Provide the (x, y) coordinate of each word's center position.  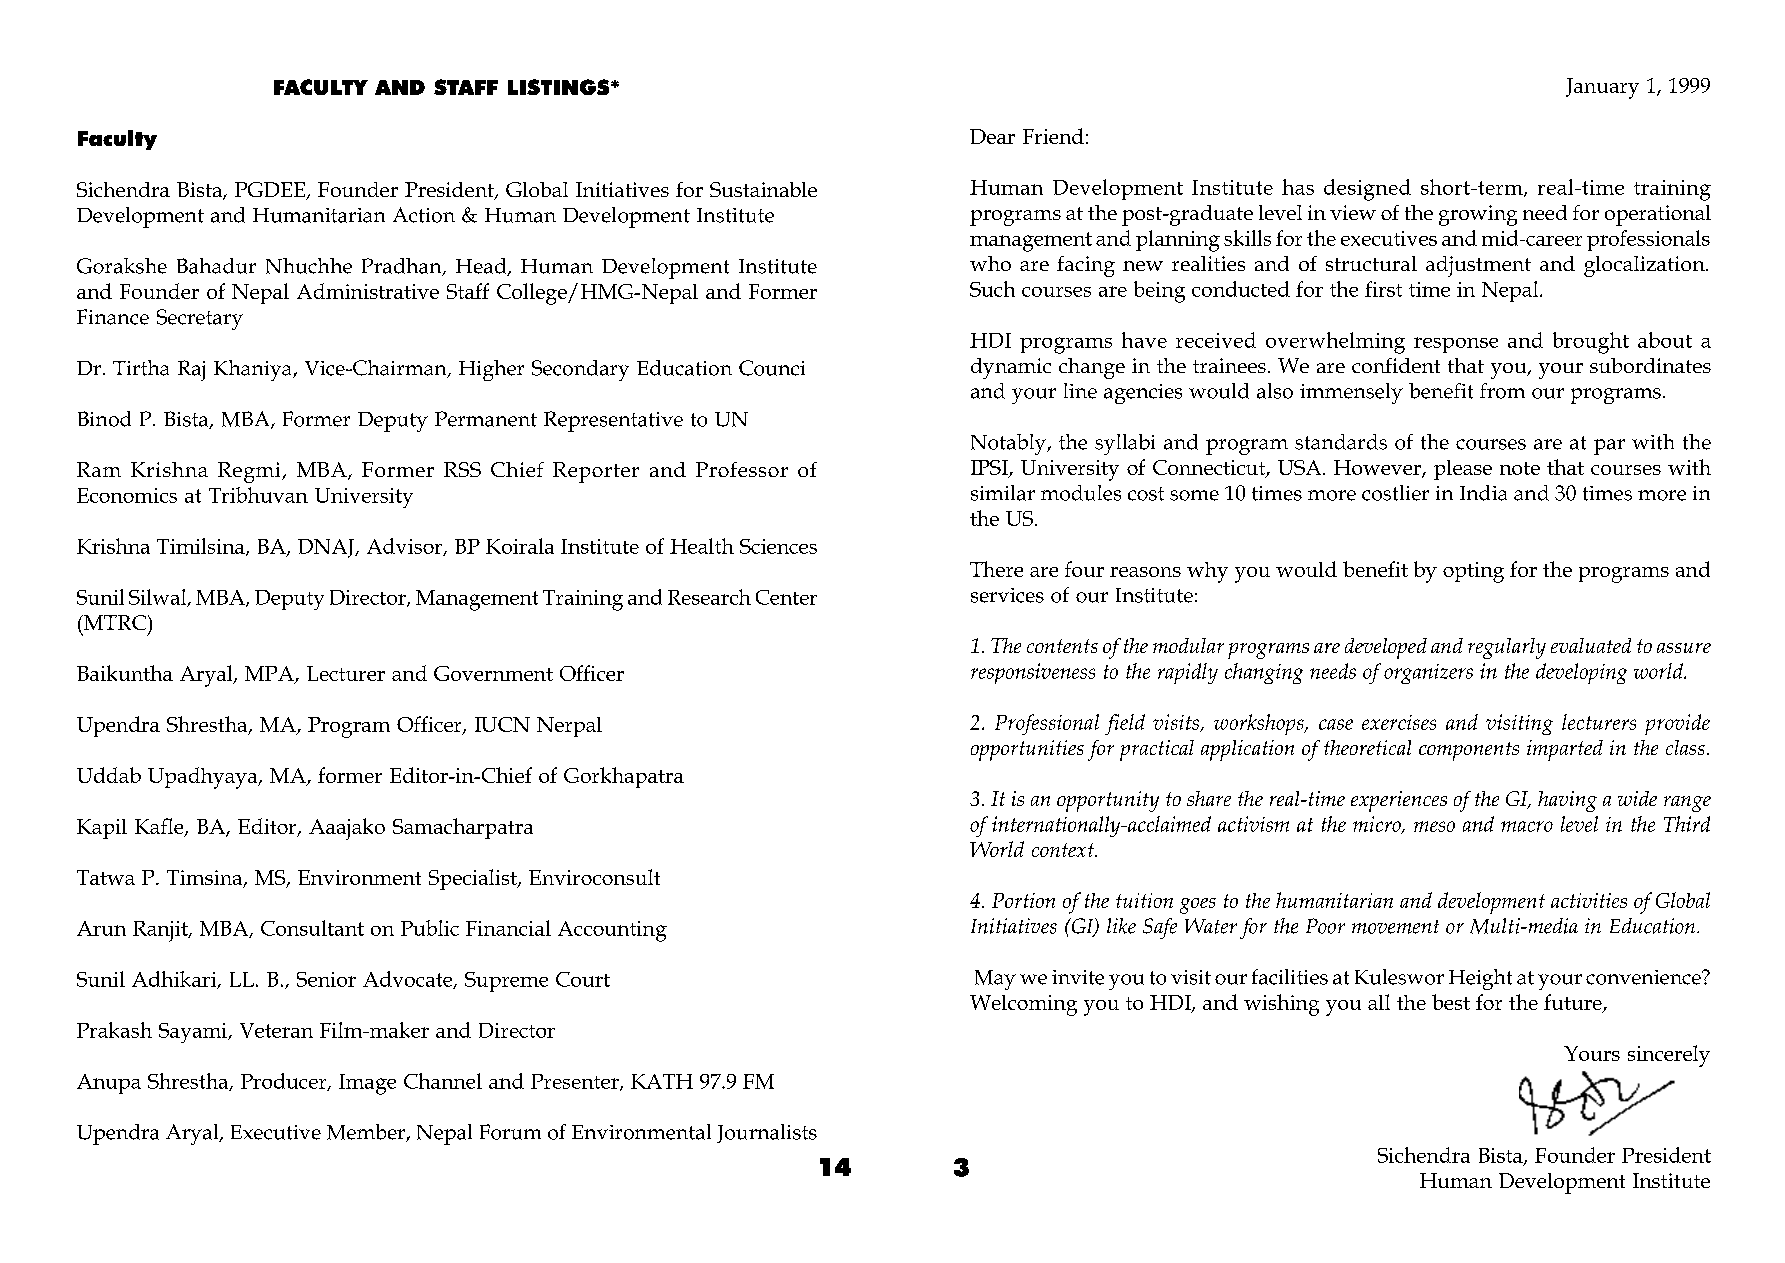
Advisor (406, 547)
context (1064, 850)
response (1456, 345)
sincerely (1669, 1056)
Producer (285, 1082)
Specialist (474, 879)
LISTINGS (560, 87)
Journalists (767, 1133)
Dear (992, 136)
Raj (191, 370)
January (1602, 88)
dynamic (1011, 368)
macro (1527, 826)
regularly (1507, 648)
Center (786, 597)
